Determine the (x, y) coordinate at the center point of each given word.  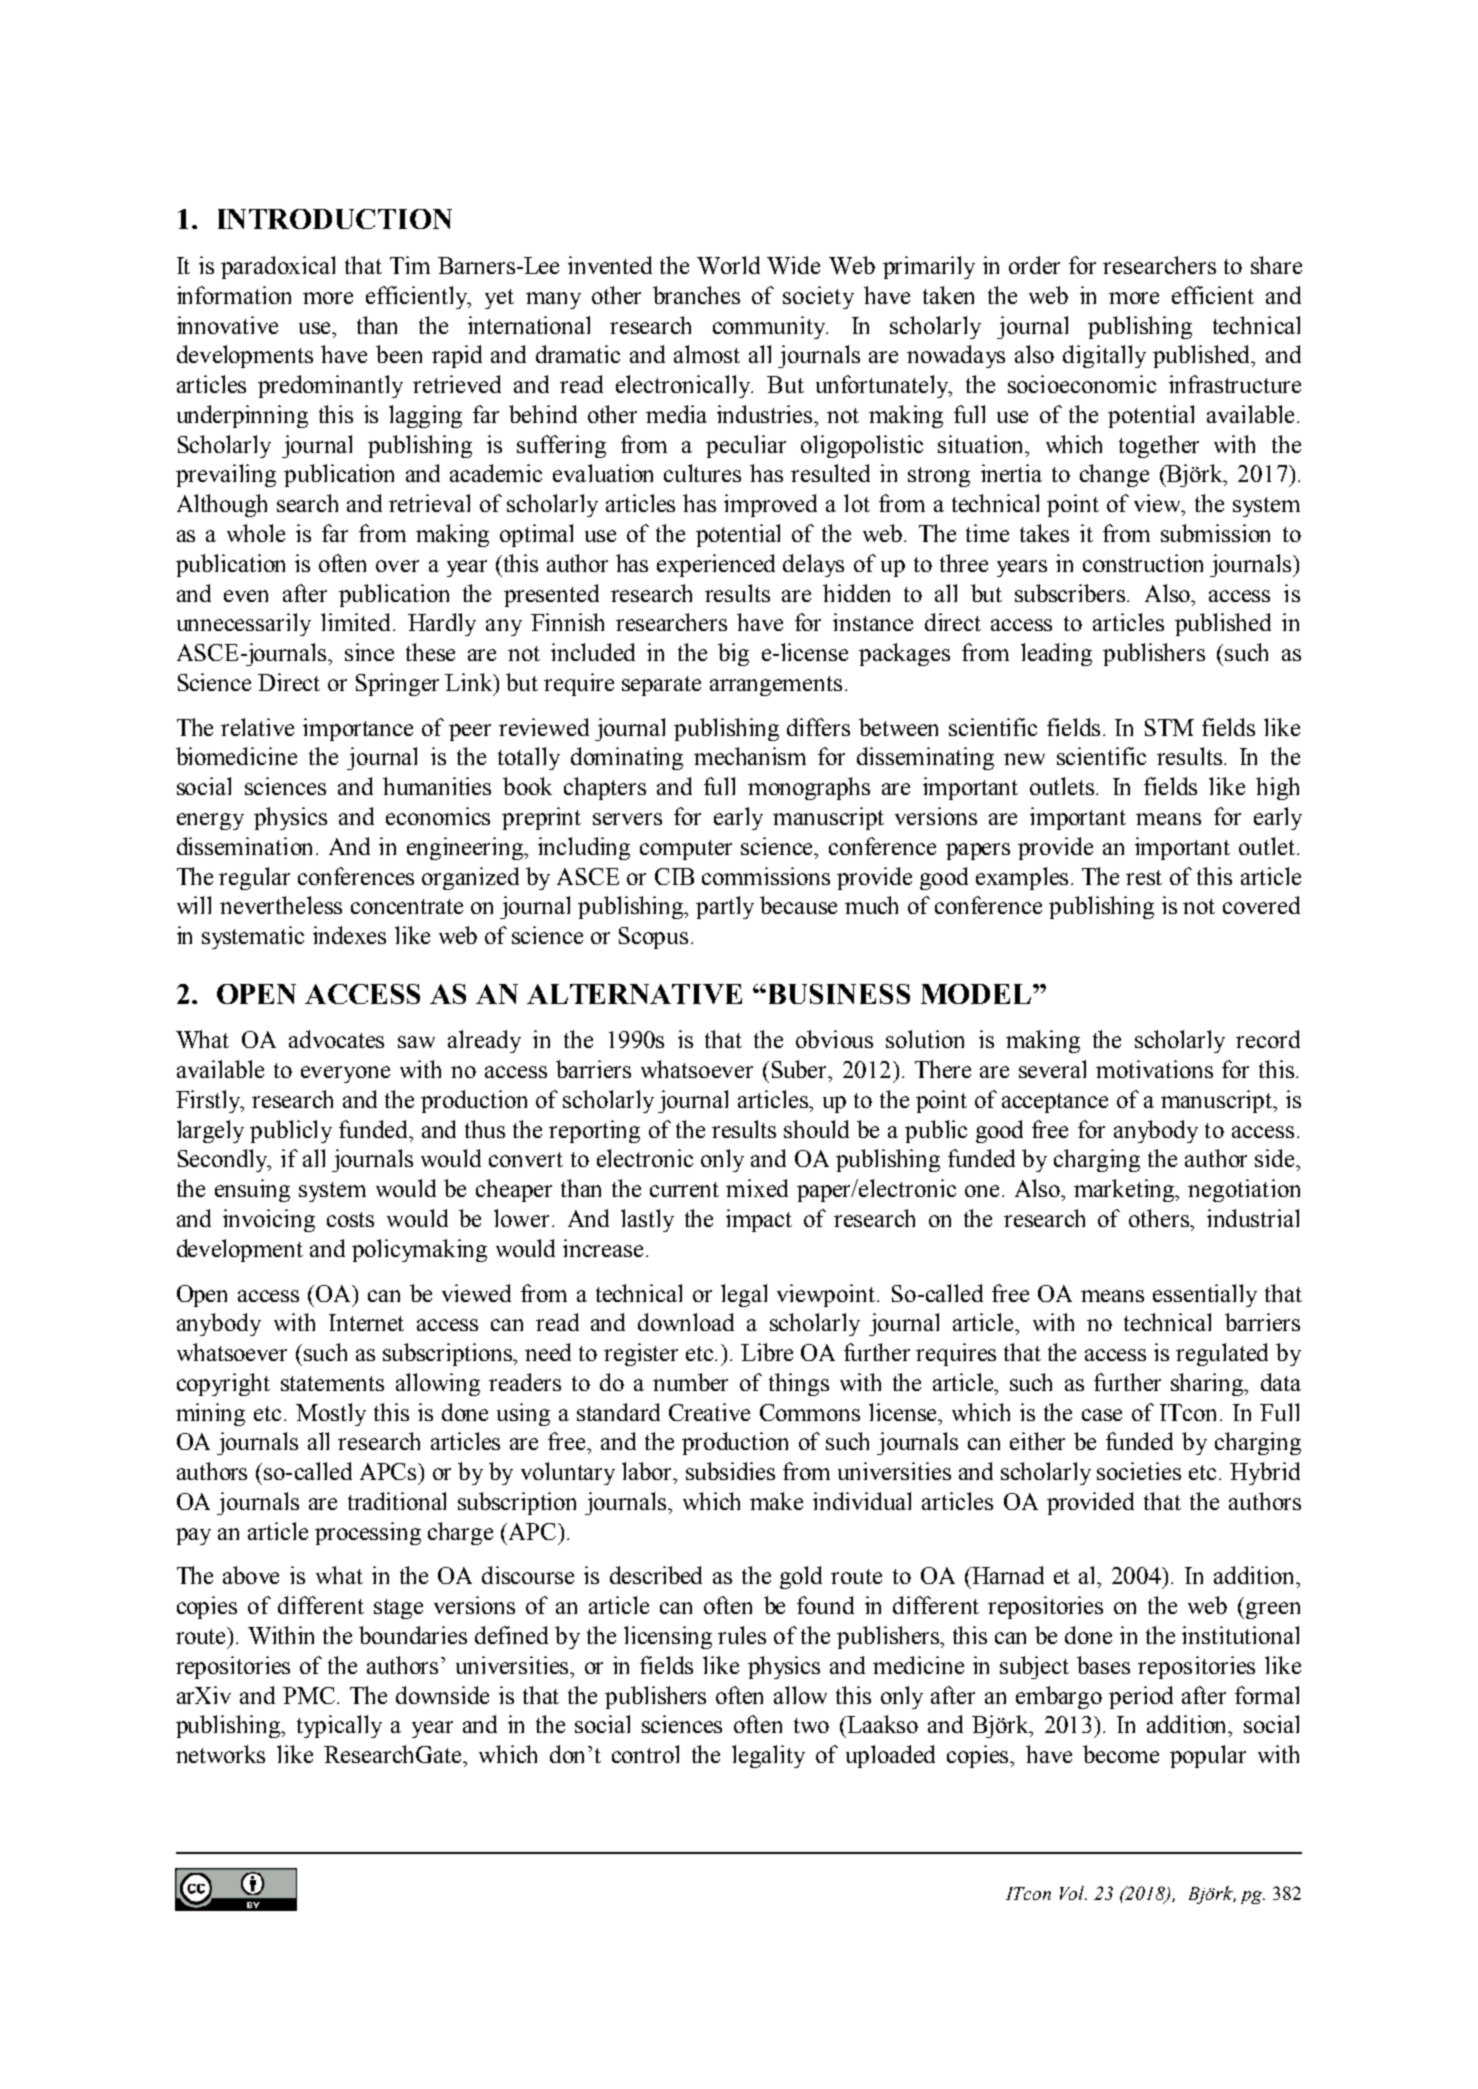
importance (358, 729)
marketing (1125, 1190)
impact (759, 1220)
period (1141, 1697)
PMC (310, 1695)
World (728, 265)
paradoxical (278, 267)
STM (1169, 727)
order (1034, 265)
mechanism (750, 756)
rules (742, 1635)
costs (350, 1219)
